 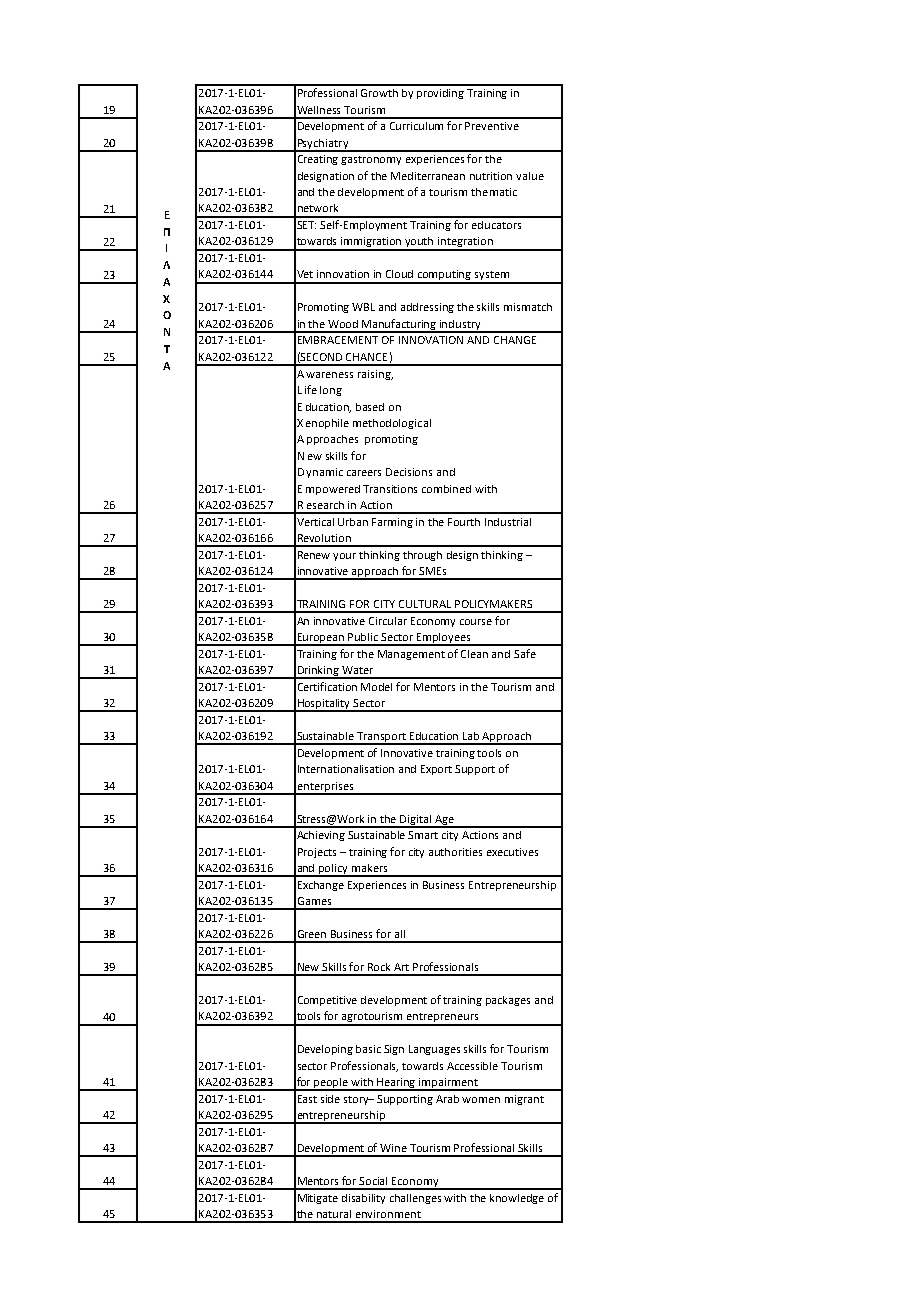 I want to click on challenges, so click(x=415, y=1199).
